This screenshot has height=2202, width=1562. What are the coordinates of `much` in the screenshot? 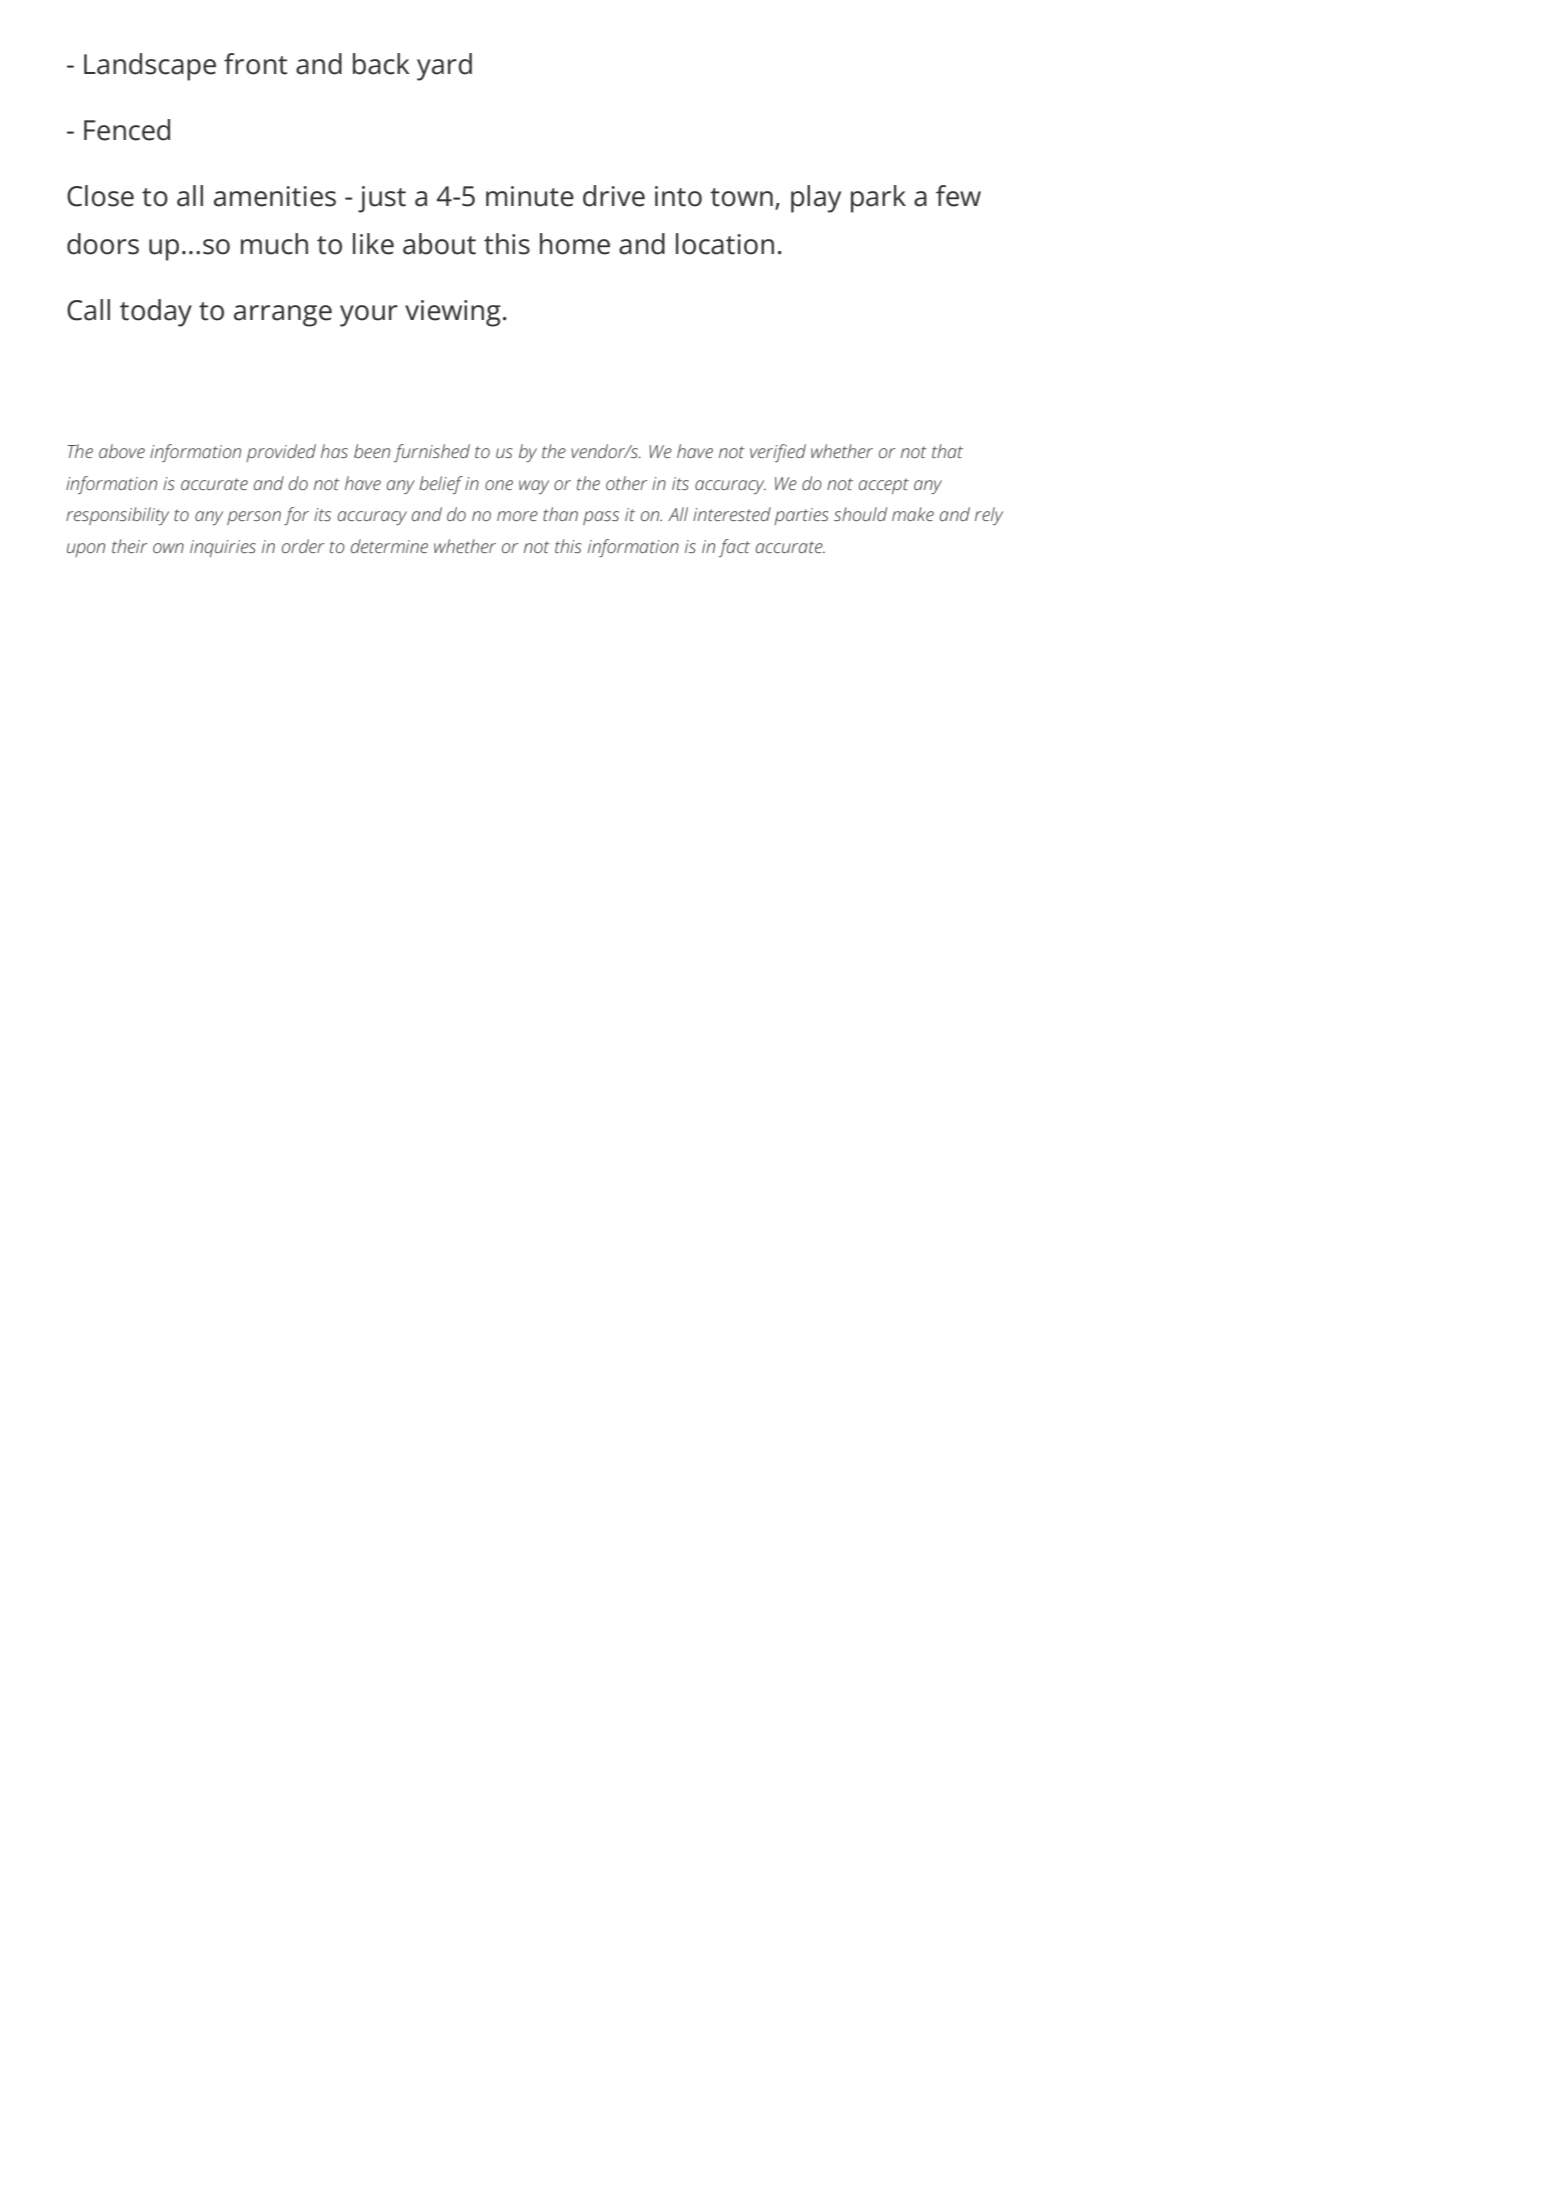 It's located at (274, 244).
